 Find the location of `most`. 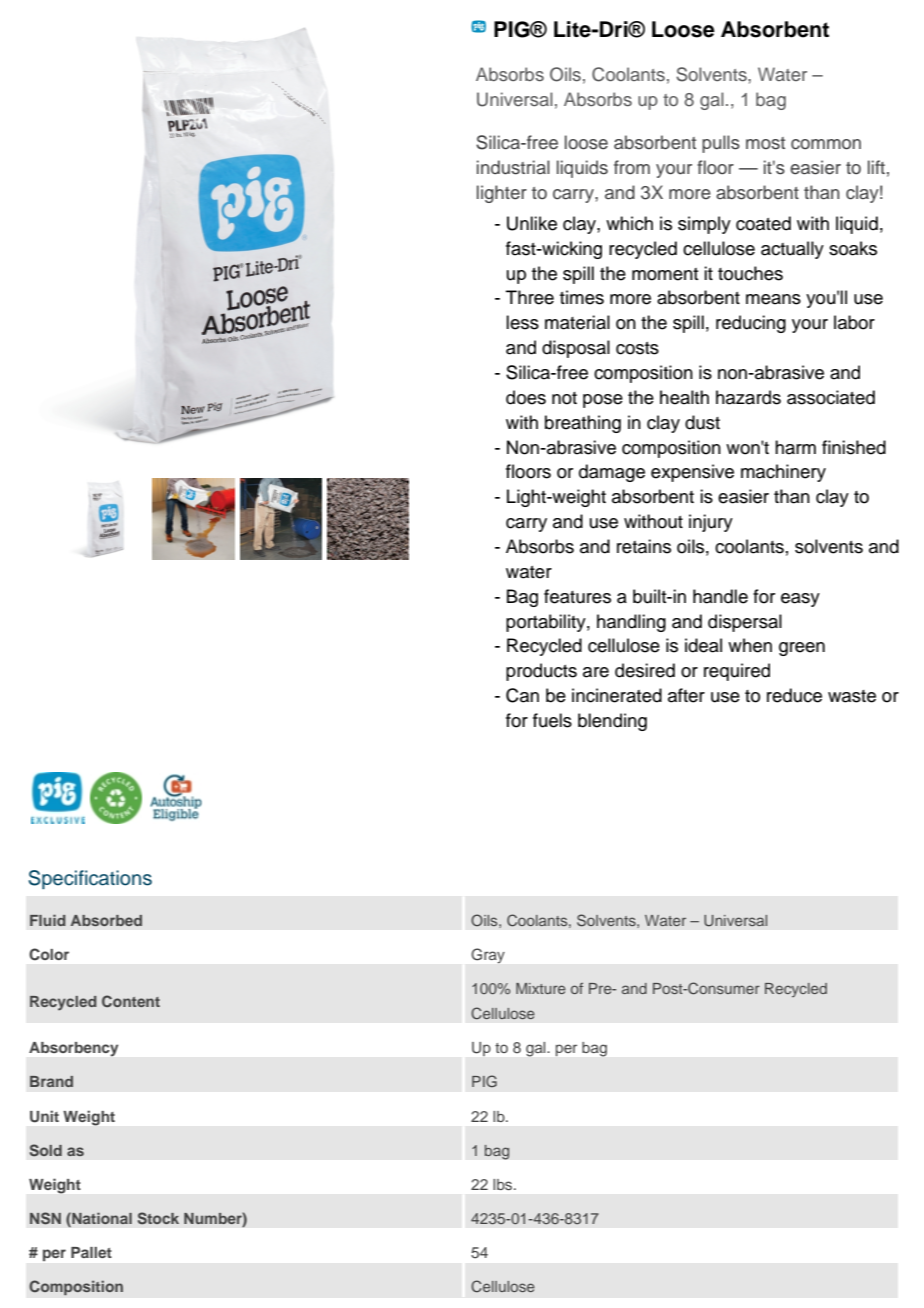

most is located at coordinates (765, 143).
